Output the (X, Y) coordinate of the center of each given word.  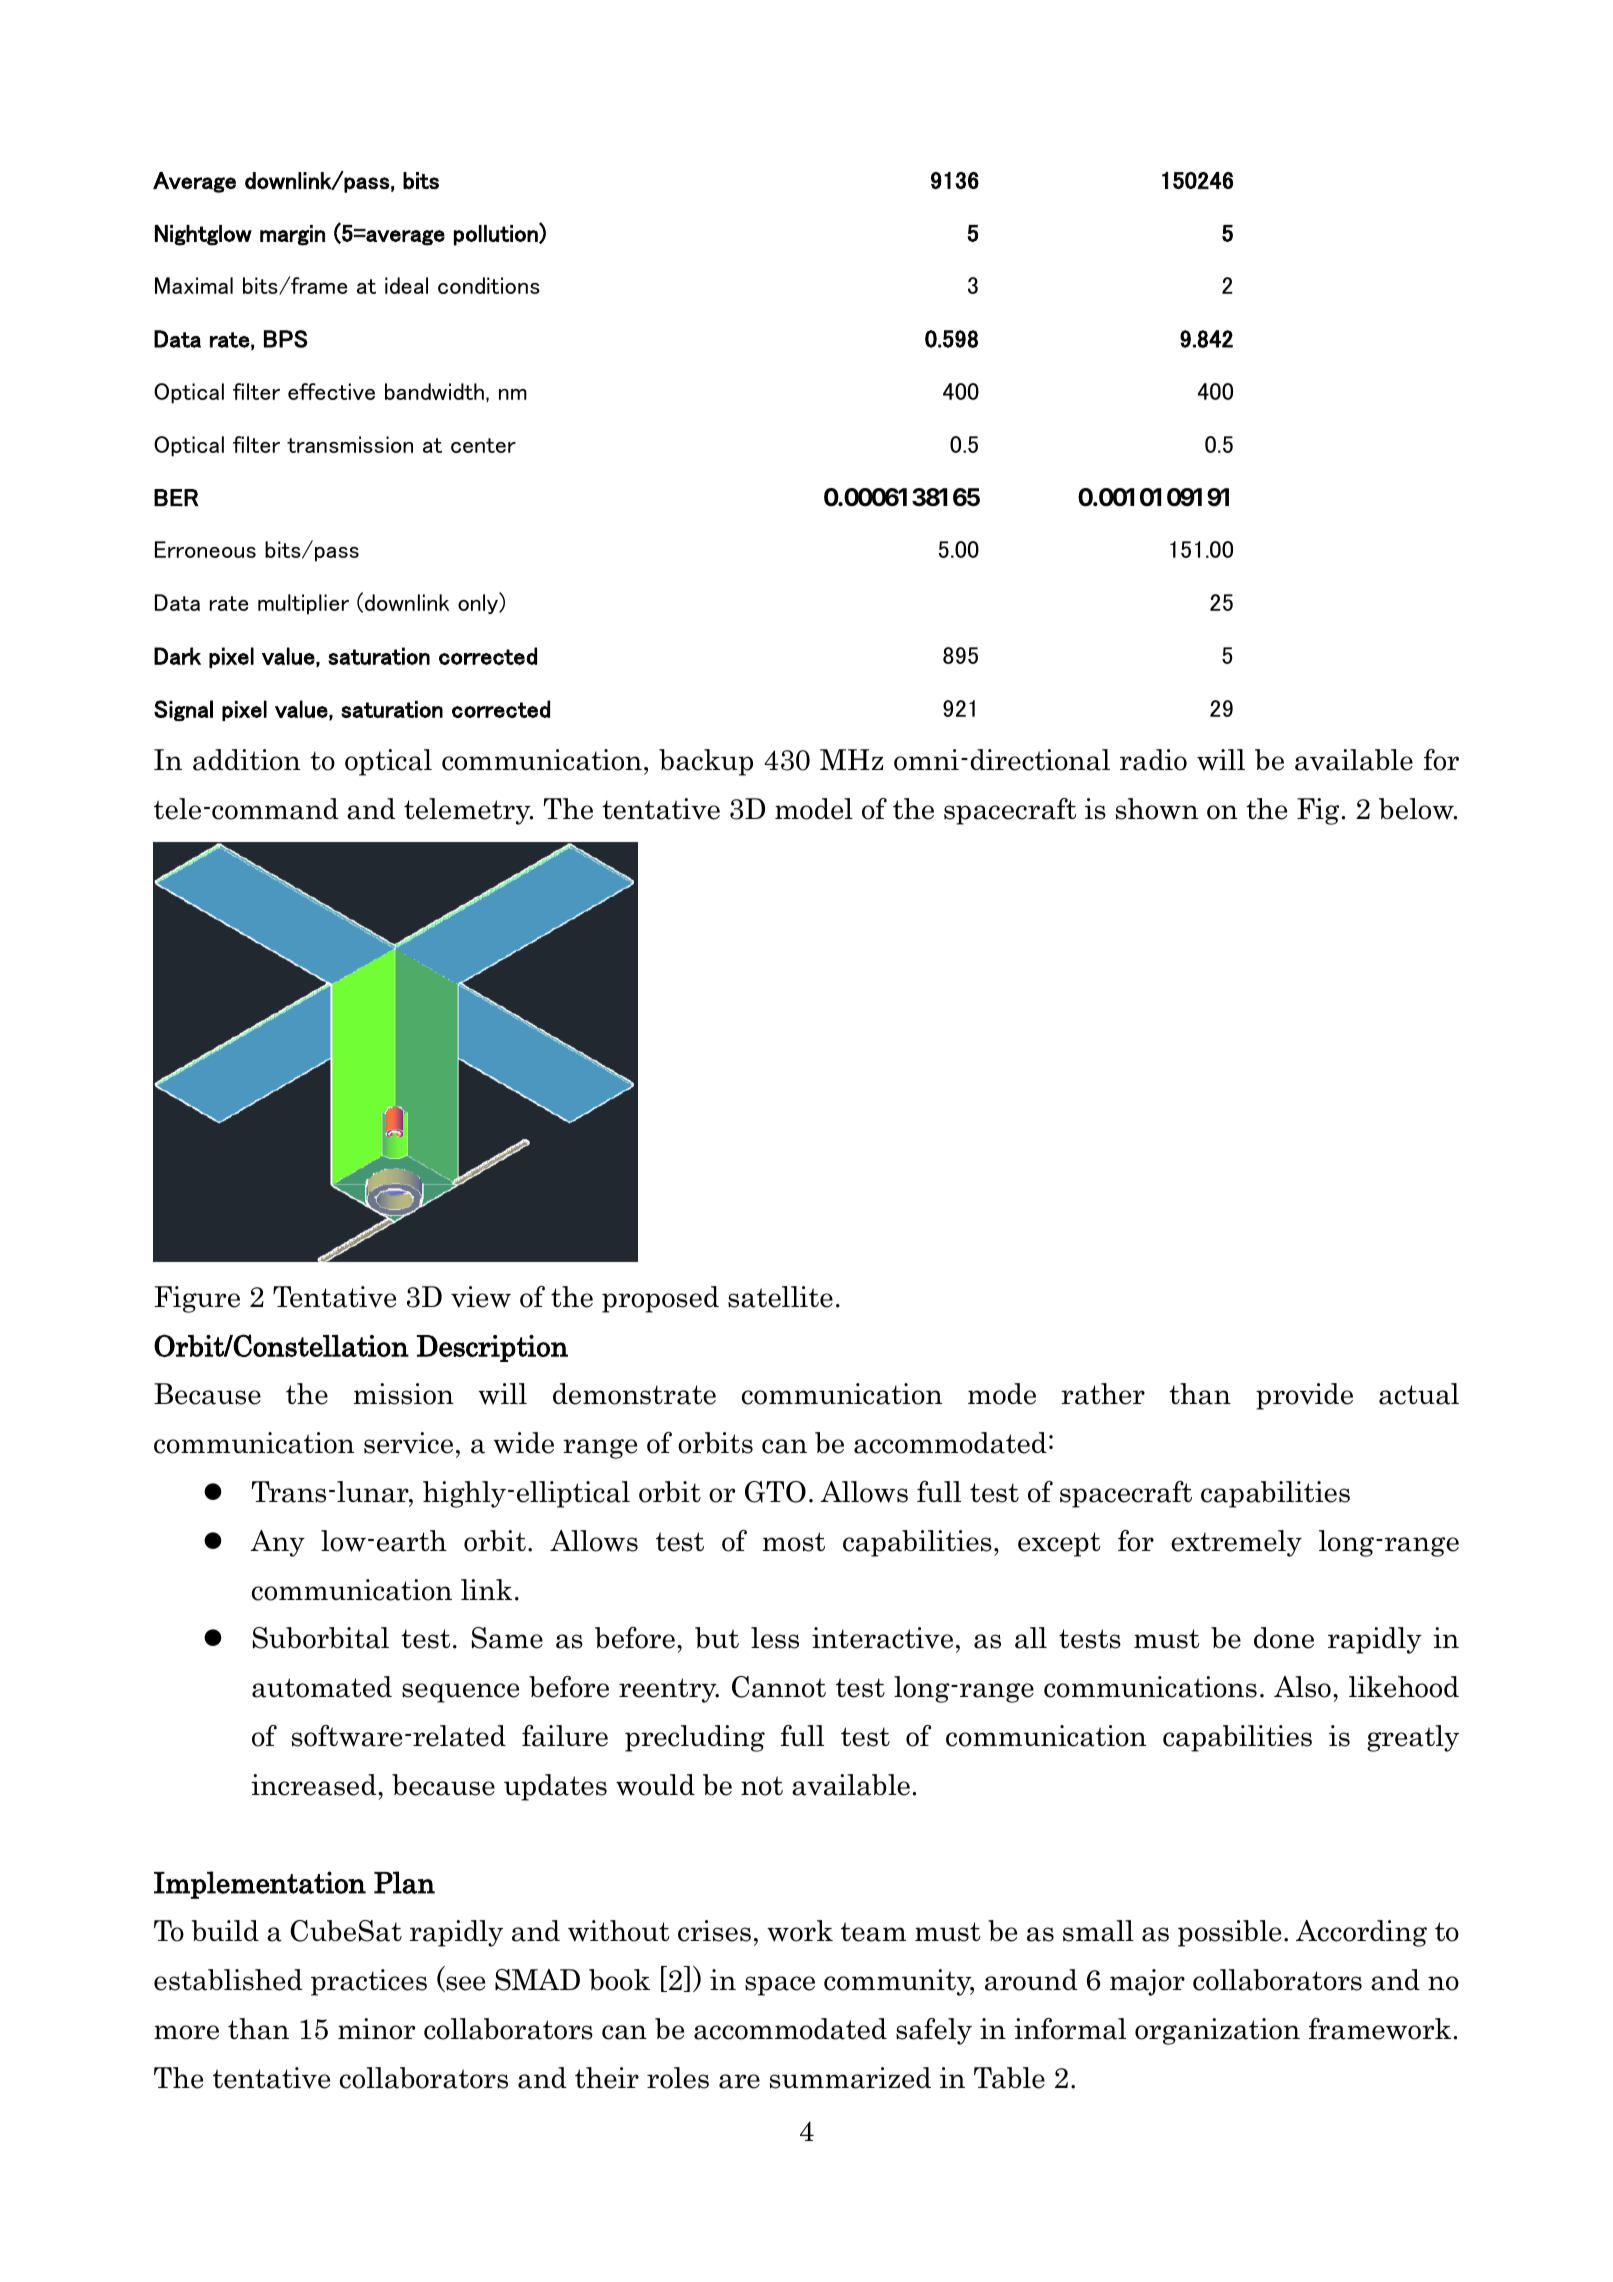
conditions (489, 285)
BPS (286, 339)
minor (376, 2029)
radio (1153, 760)
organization (1217, 2031)
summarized (850, 2078)
